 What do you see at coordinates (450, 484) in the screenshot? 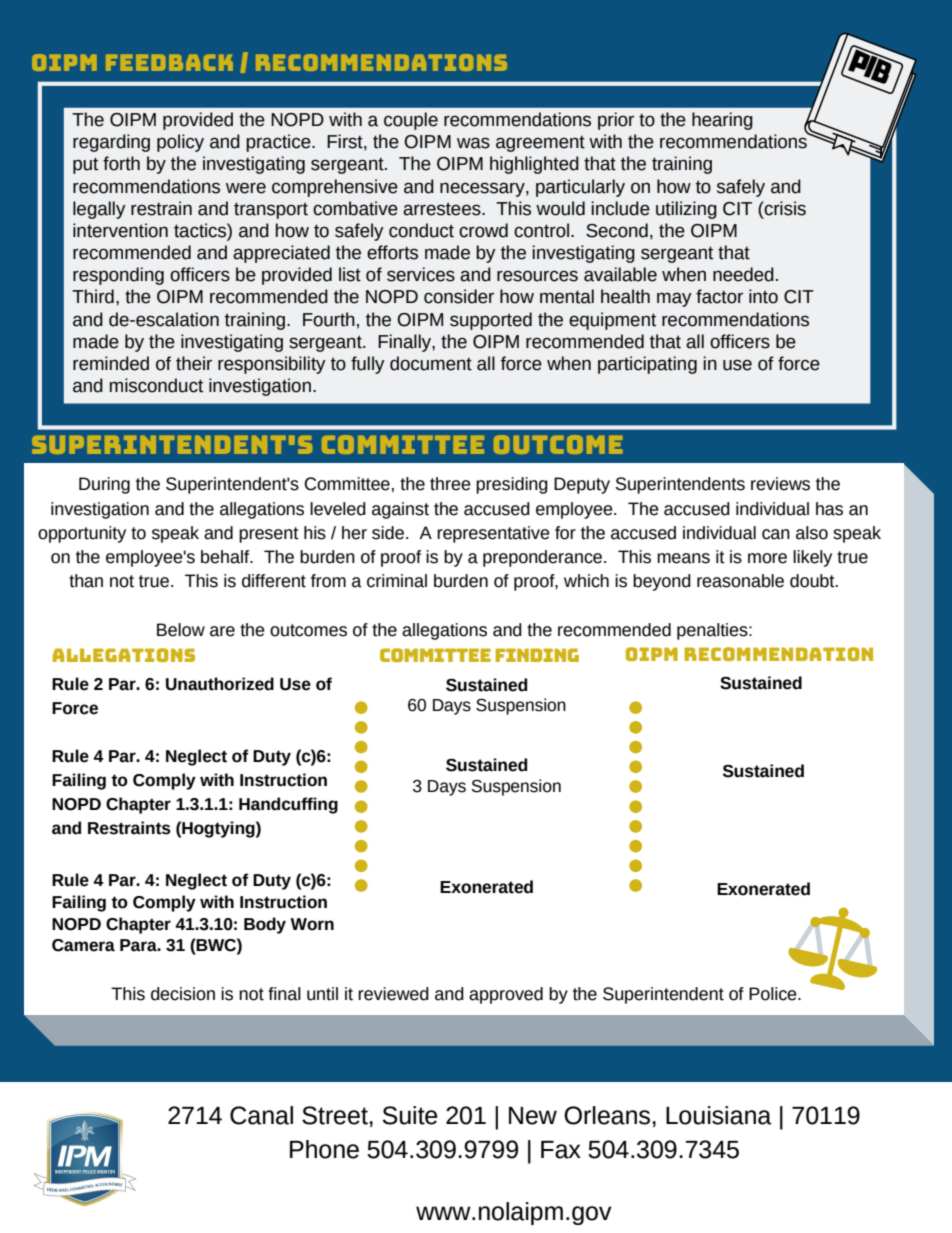
I see `three` at bounding box center [450, 484].
